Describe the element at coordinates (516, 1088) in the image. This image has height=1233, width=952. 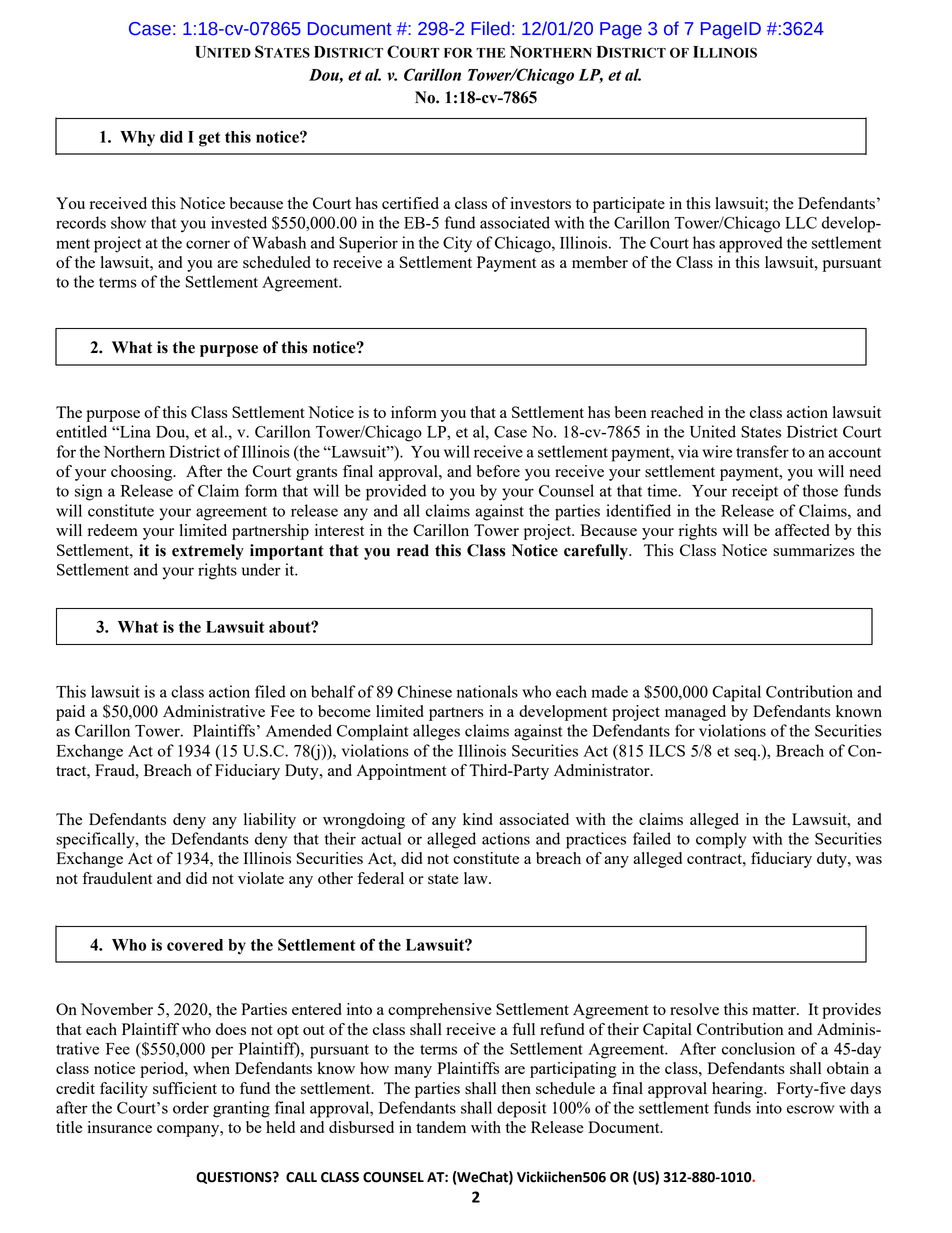
I see `then` at that location.
